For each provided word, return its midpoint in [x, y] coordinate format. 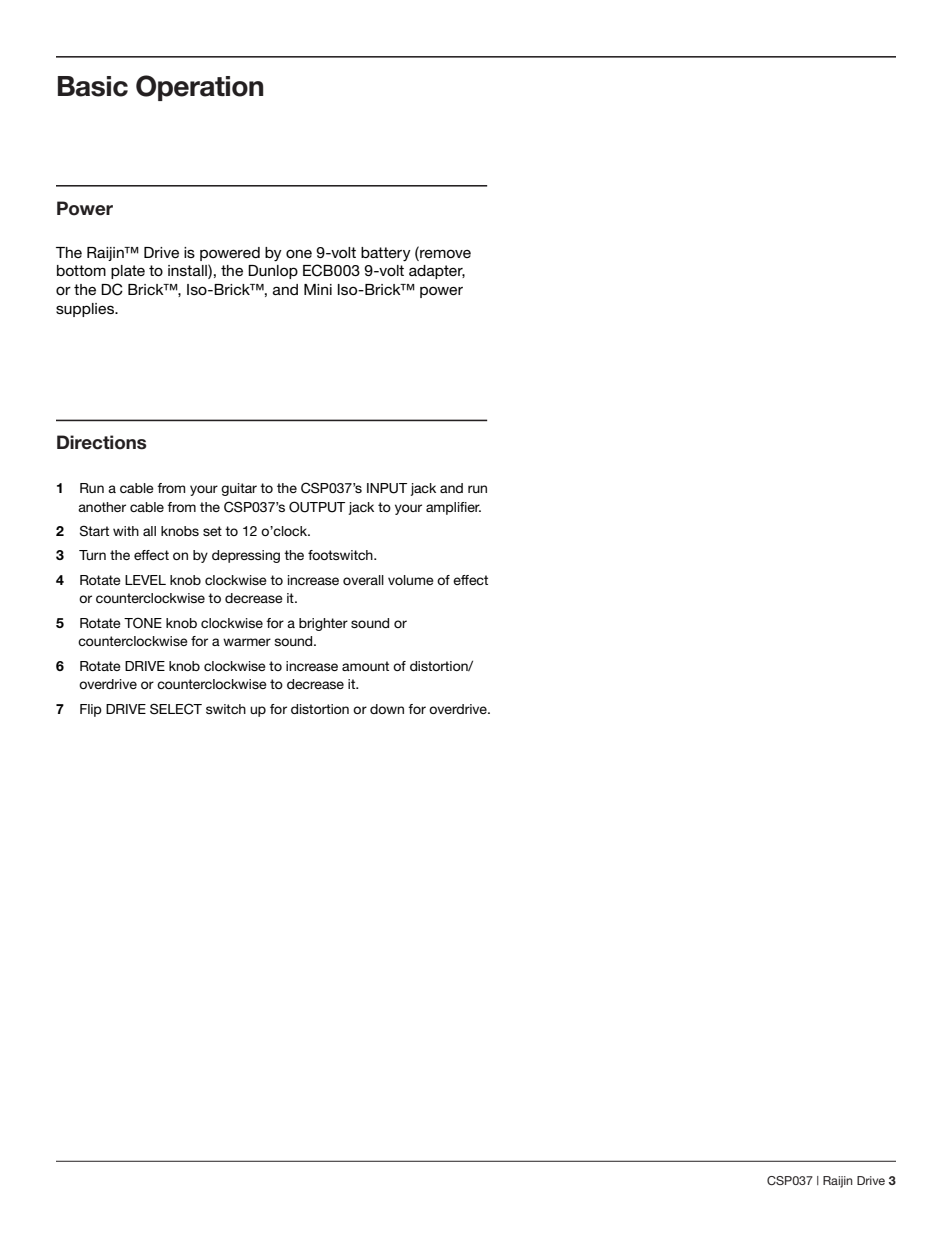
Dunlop [273, 272]
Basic [93, 86]
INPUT [387, 488]
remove [444, 252]
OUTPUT [317, 507]
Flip [91, 710]
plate [128, 272]
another [102, 507]
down [387, 709]
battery [386, 254]
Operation [199, 88]
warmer [247, 642]
